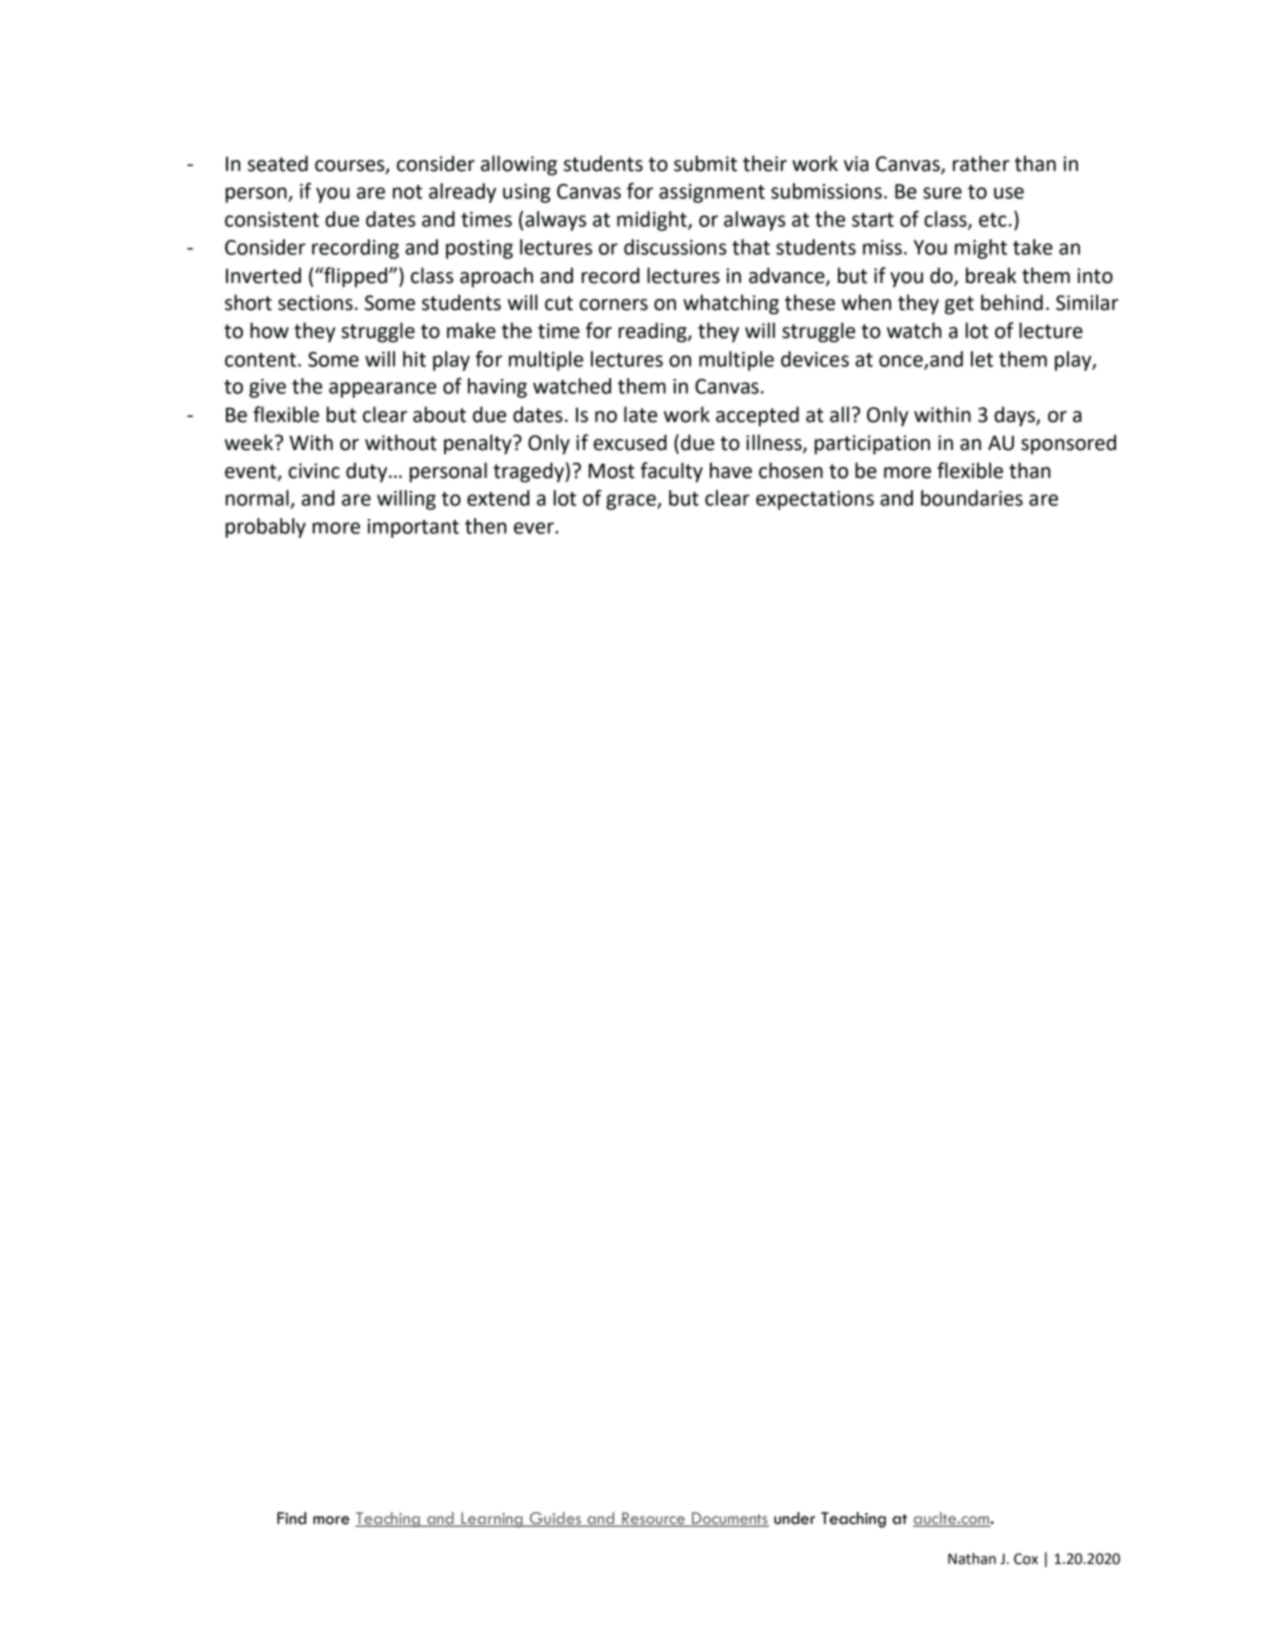  Describe the element at coordinates (993, 220) in the document. I see `etc` at that location.
